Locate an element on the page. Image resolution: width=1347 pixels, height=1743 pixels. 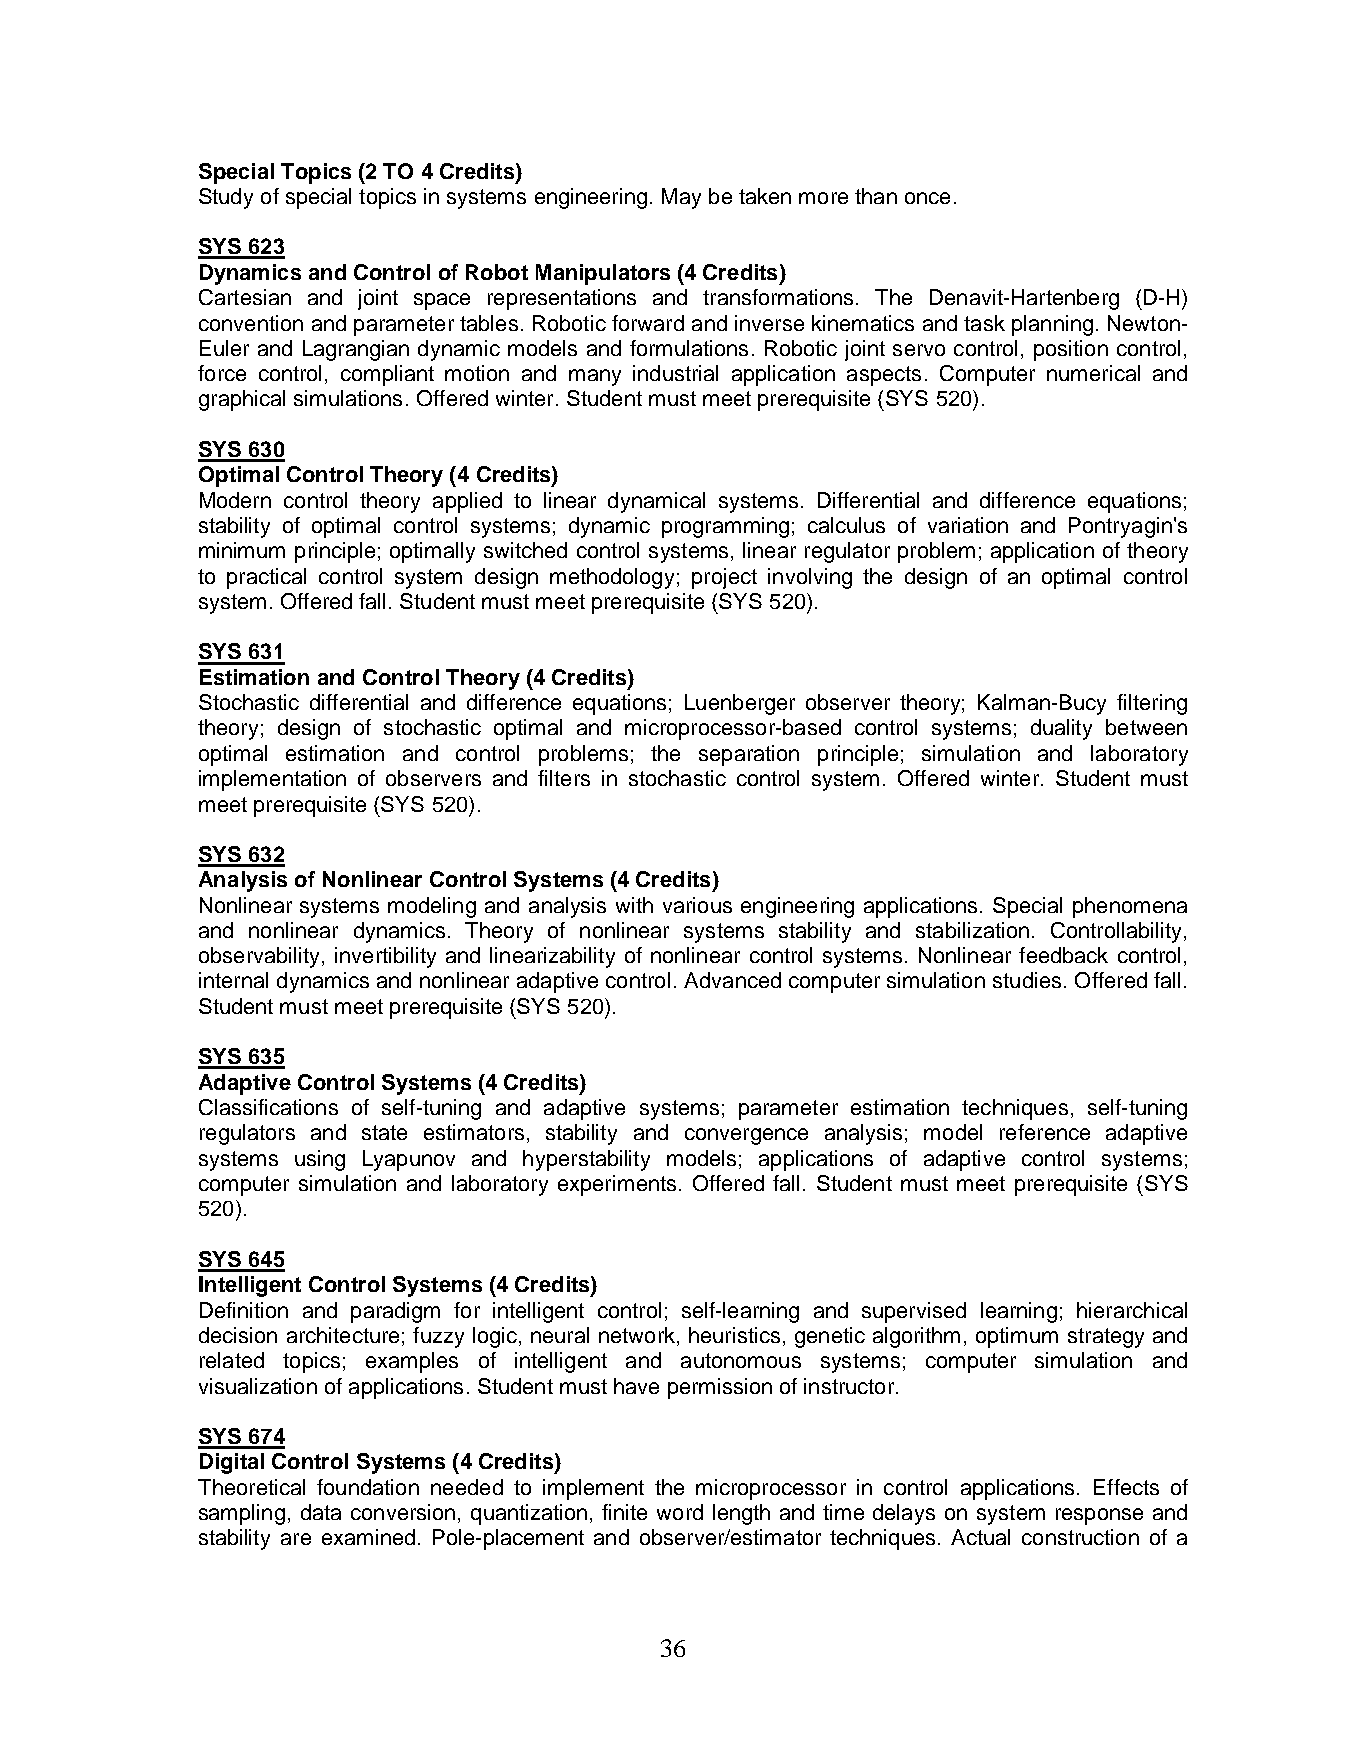
duality is located at coordinates (1061, 729).
